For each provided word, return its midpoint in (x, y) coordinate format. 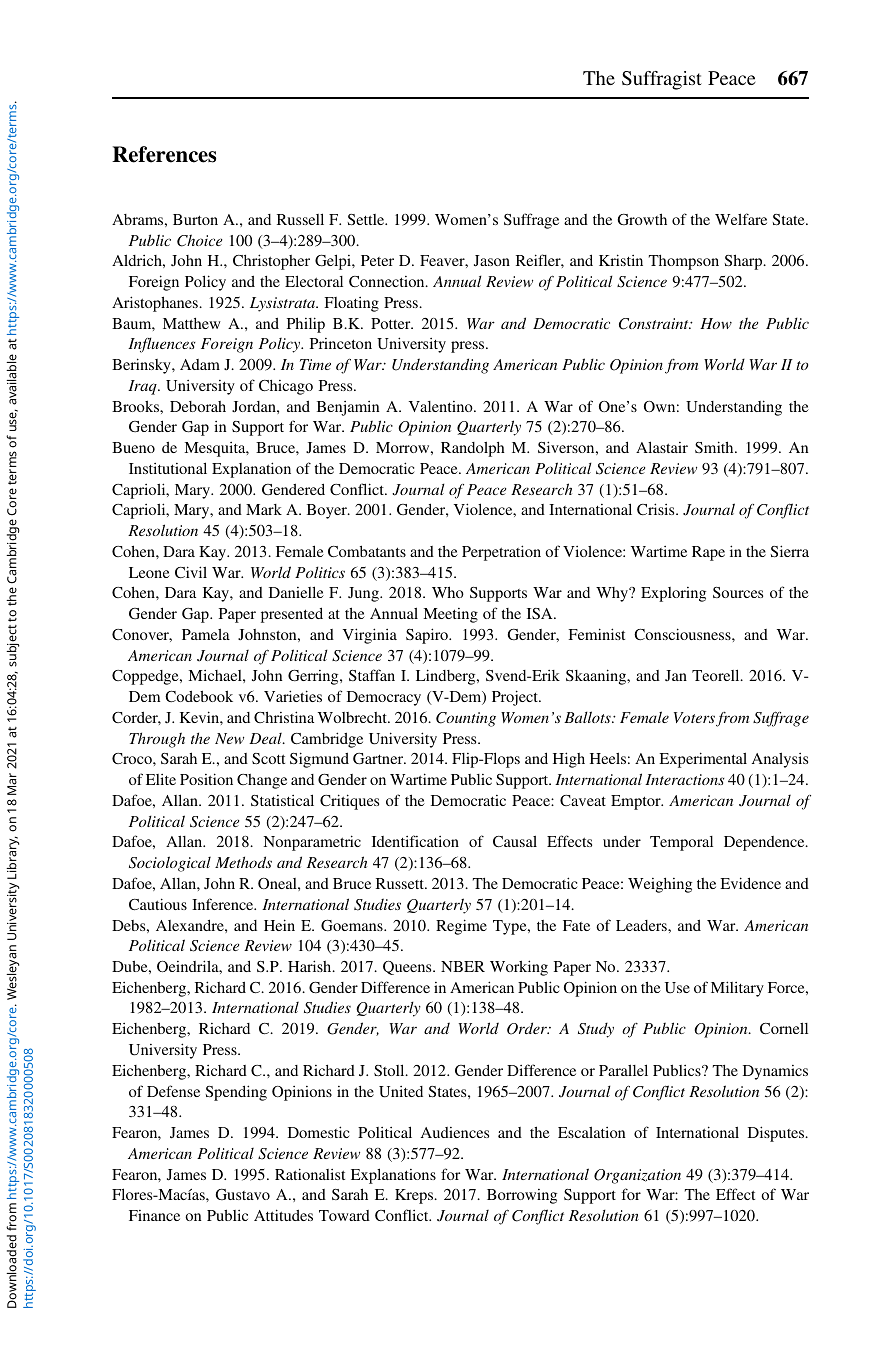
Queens (408, 968)
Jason (492, 261)
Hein (279, 925)
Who (448, 592)
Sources (738, 592)
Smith (715, 447)
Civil (191, 572)
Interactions (684, 779)
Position (206, 779)
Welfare (741, 219)
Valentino (442, 406)
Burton (195, 219)
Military (737, 989)
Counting (466, 719)
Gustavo (242, 1194)
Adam (200, 364)
